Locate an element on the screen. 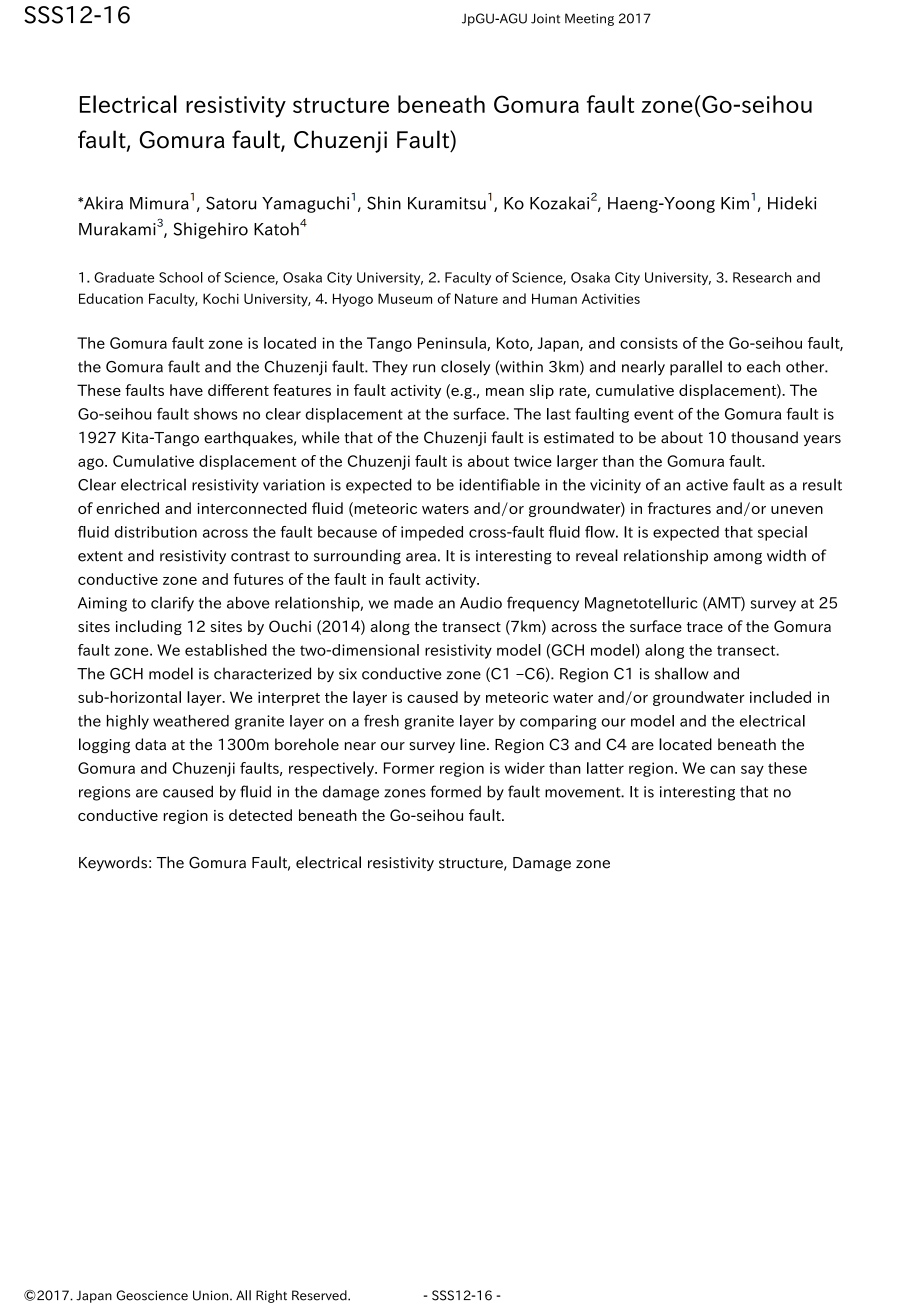 This screenshot has height=1308, width=924. each is located at coordinates (763, 366).
